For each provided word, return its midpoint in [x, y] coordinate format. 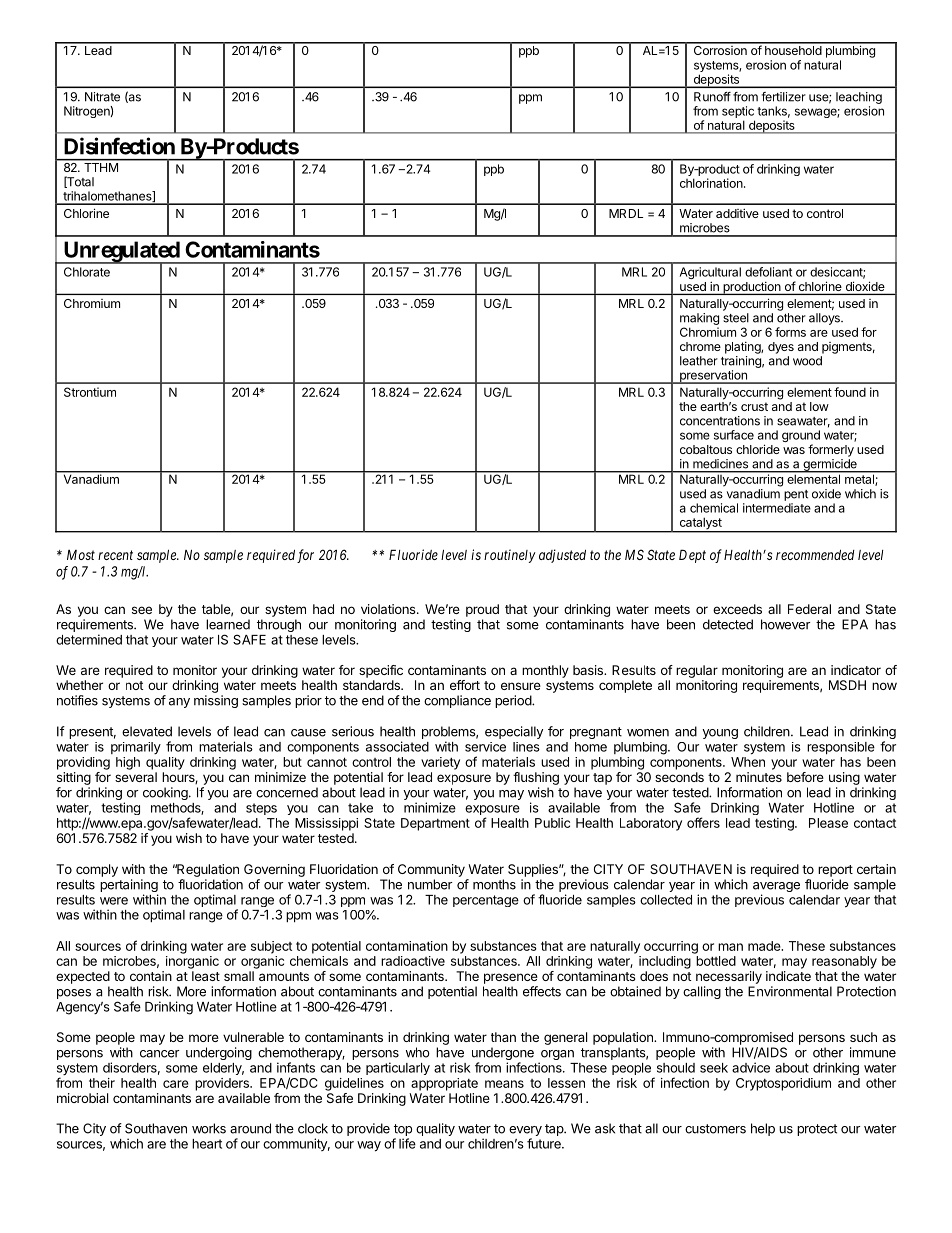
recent [115, 555]
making [699, 320]
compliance [457, 701]
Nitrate [102, 97]
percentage [486, 901]
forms [790, 332]
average [776, 888]
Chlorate [87, 272]
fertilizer [783, 97]
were [114, 901]
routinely [510, 556]
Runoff [712, 97]
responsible [841, 748]
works [209, 1128]
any [179, 703]
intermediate [777, 508]
